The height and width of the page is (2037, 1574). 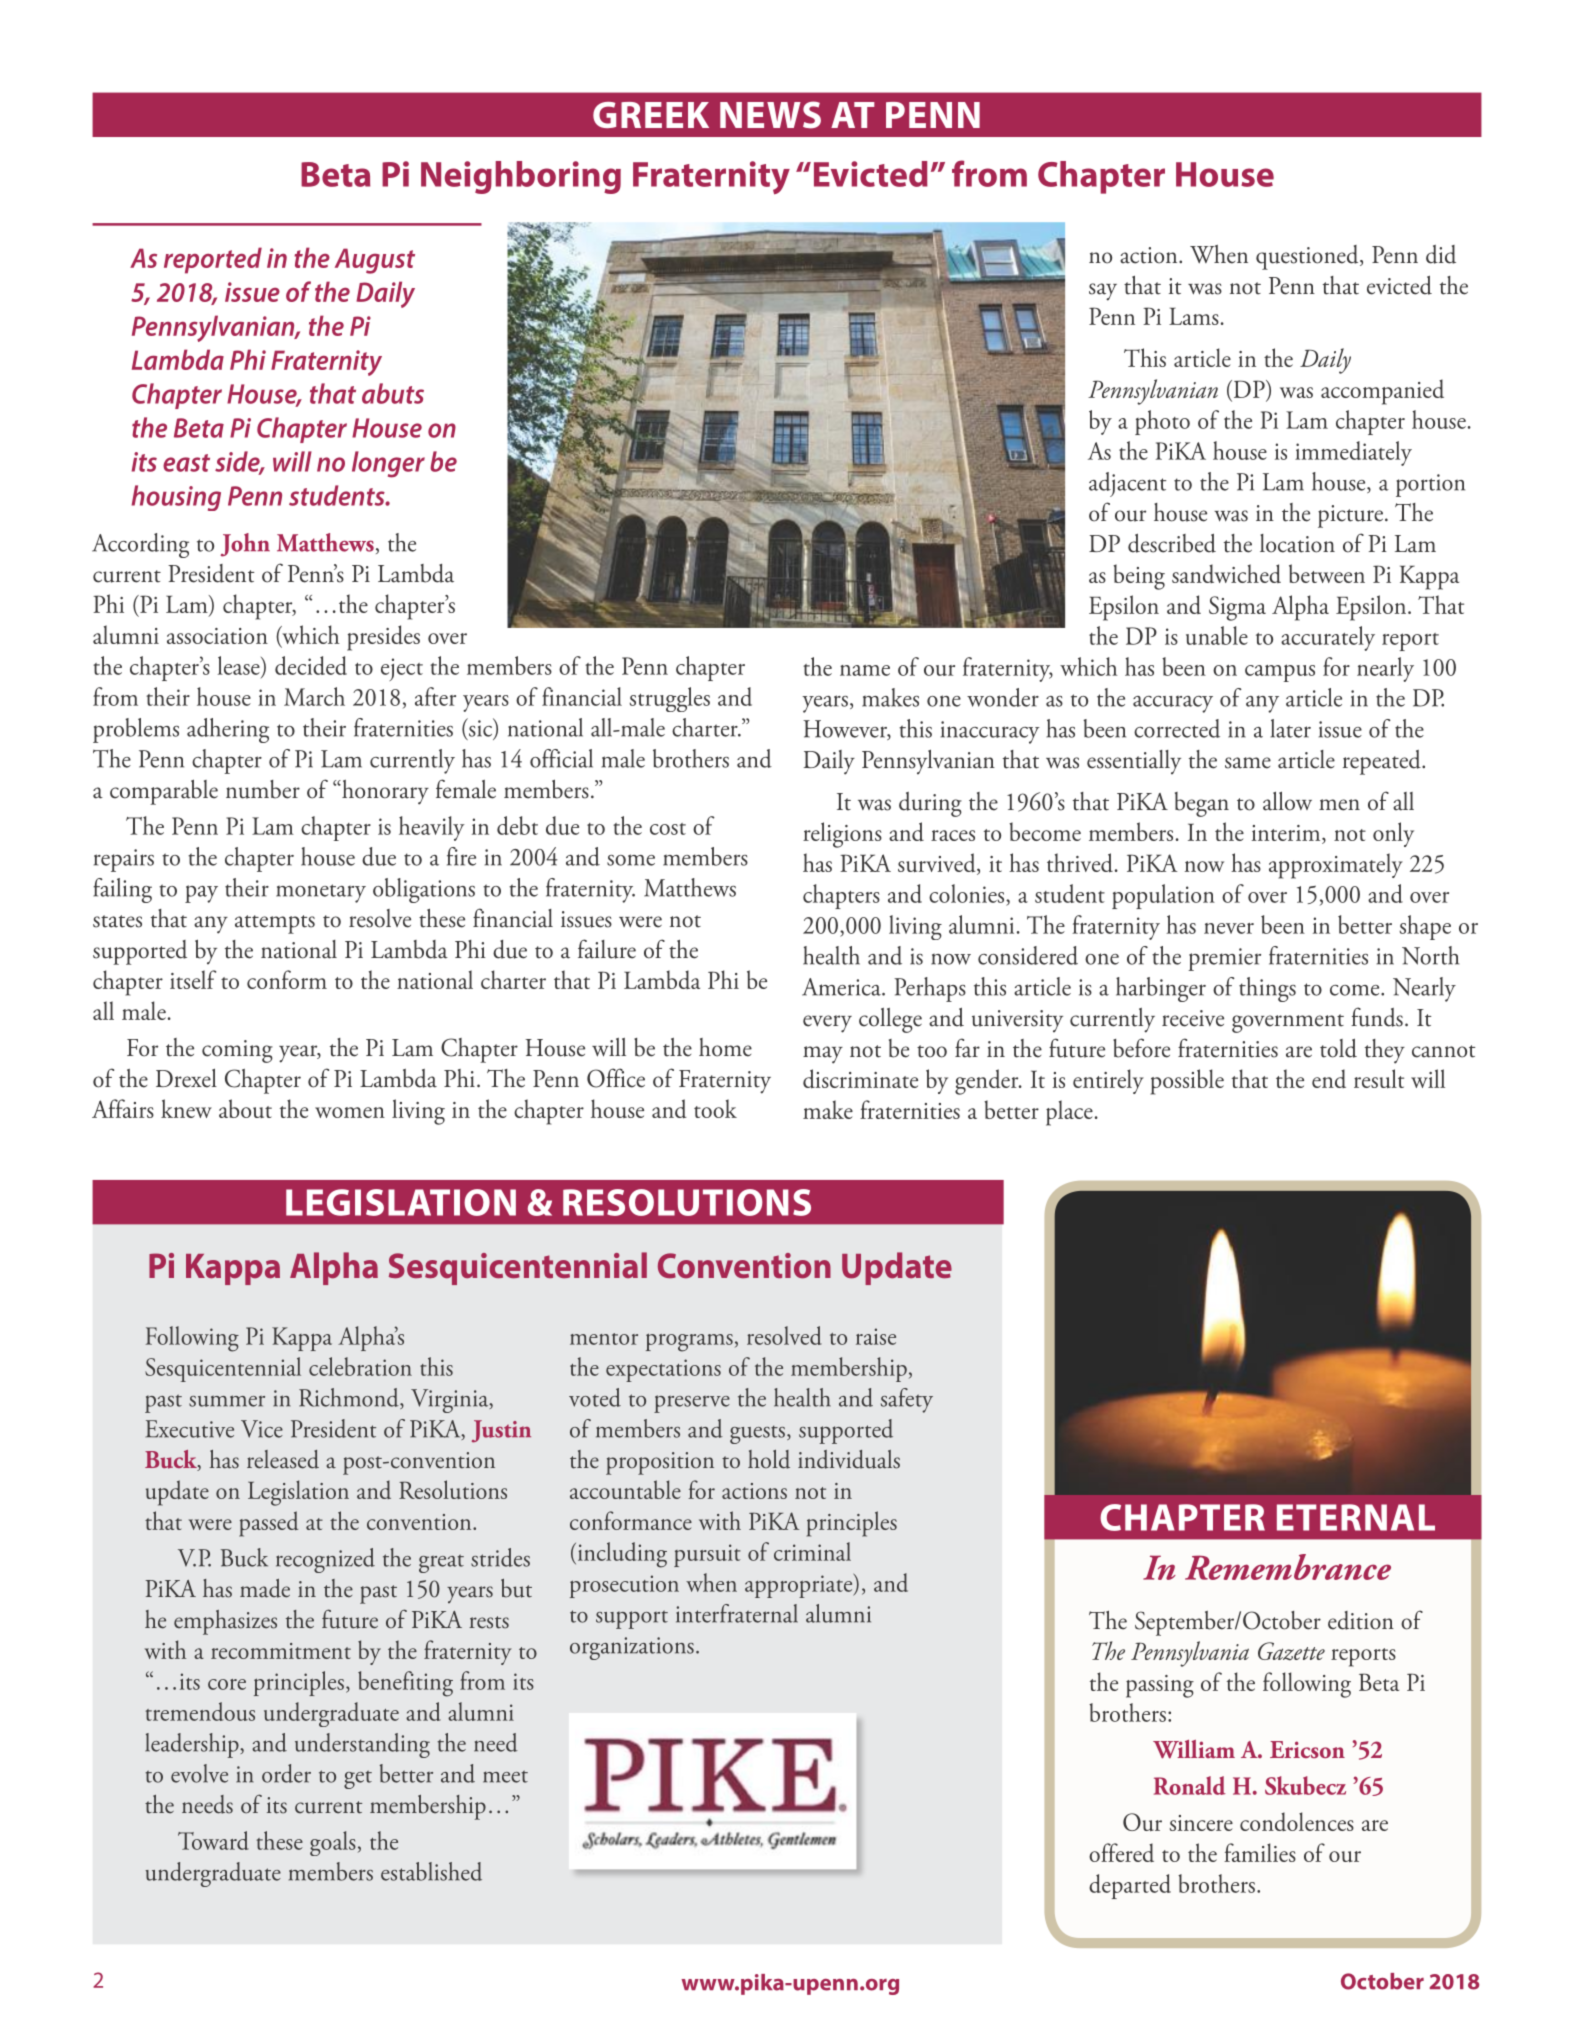 I want to click on later, so click(x=1291, y=728).
